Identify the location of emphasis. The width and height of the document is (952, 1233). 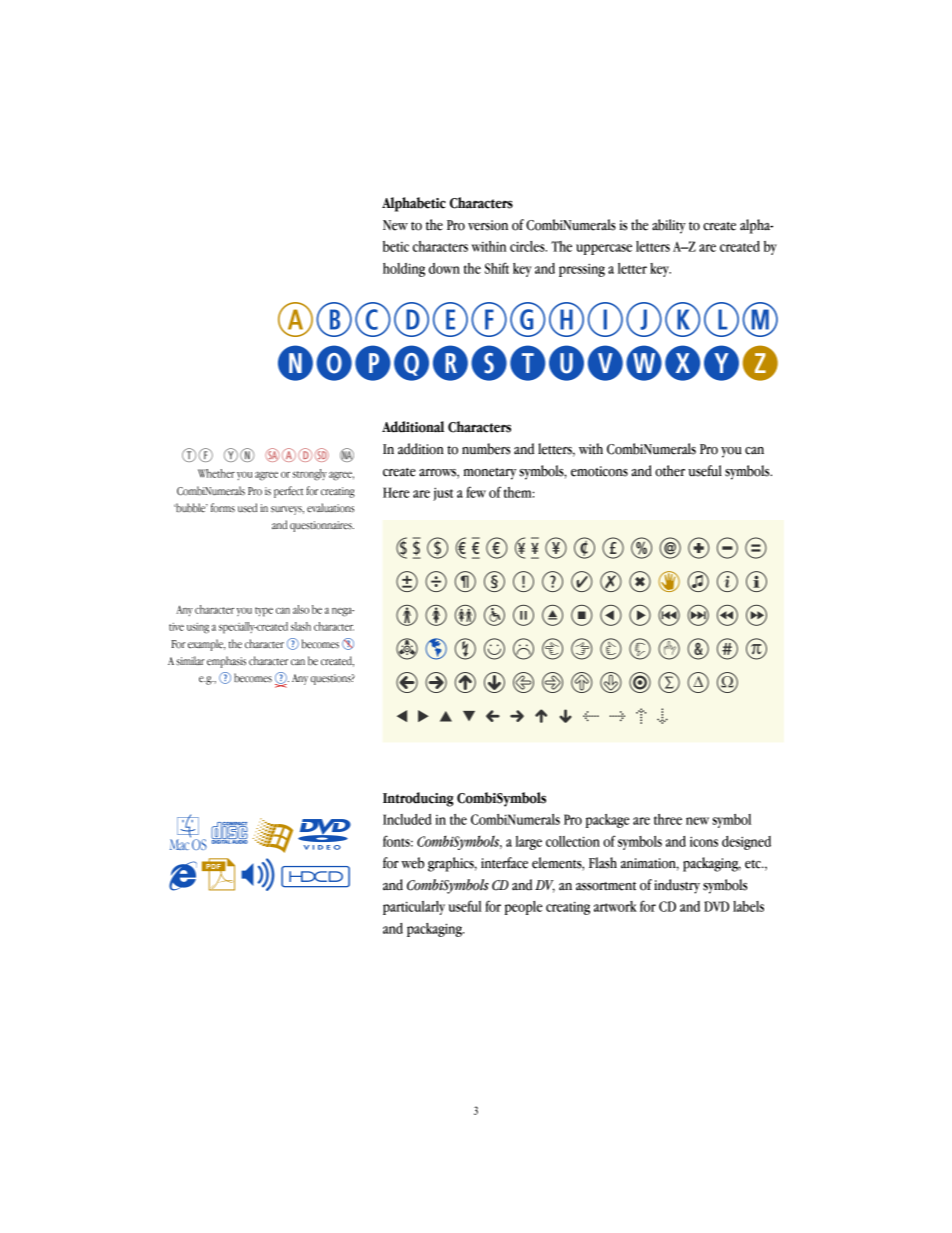
(226, 662).
